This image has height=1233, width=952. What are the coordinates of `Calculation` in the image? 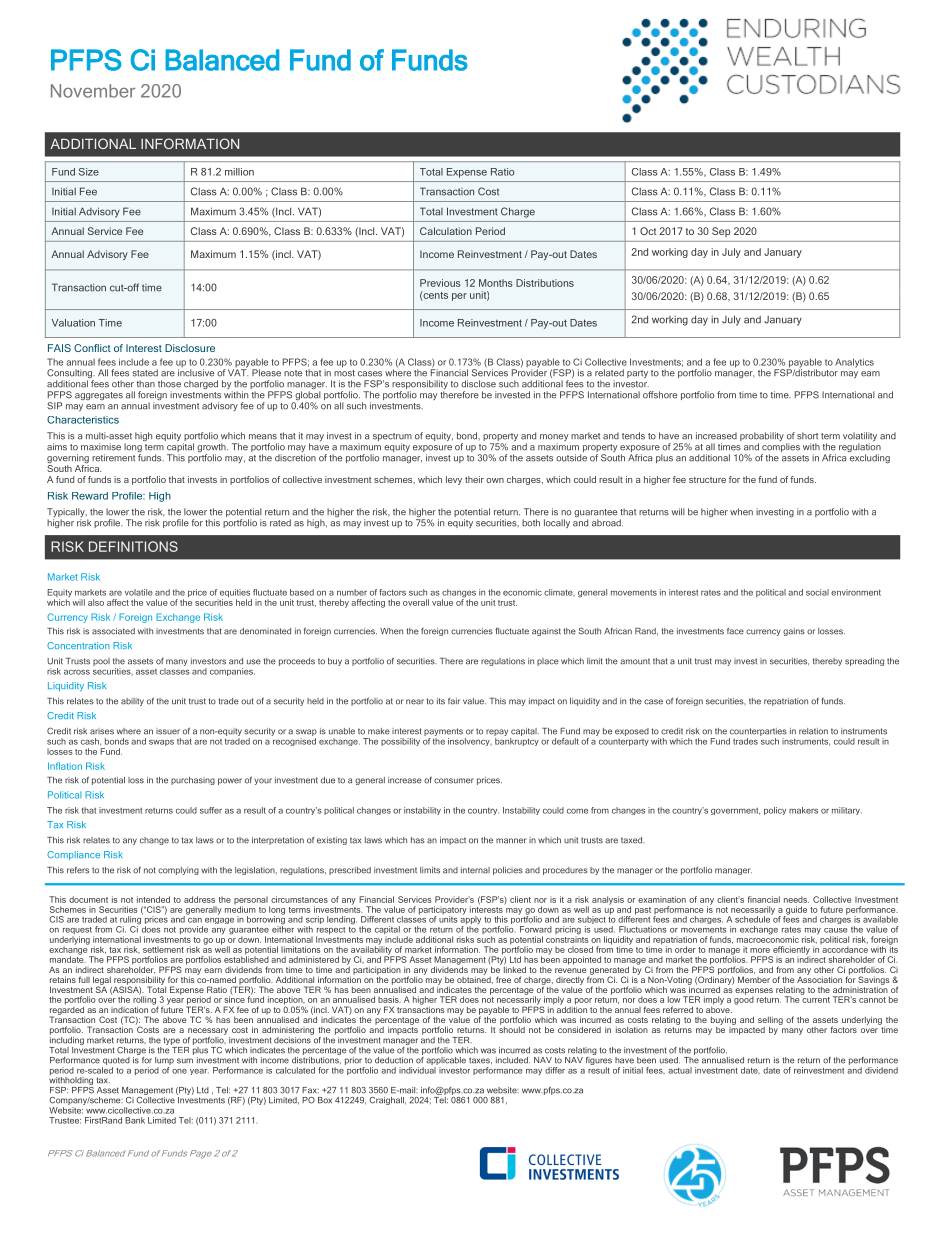 It's located at (446, 231).
